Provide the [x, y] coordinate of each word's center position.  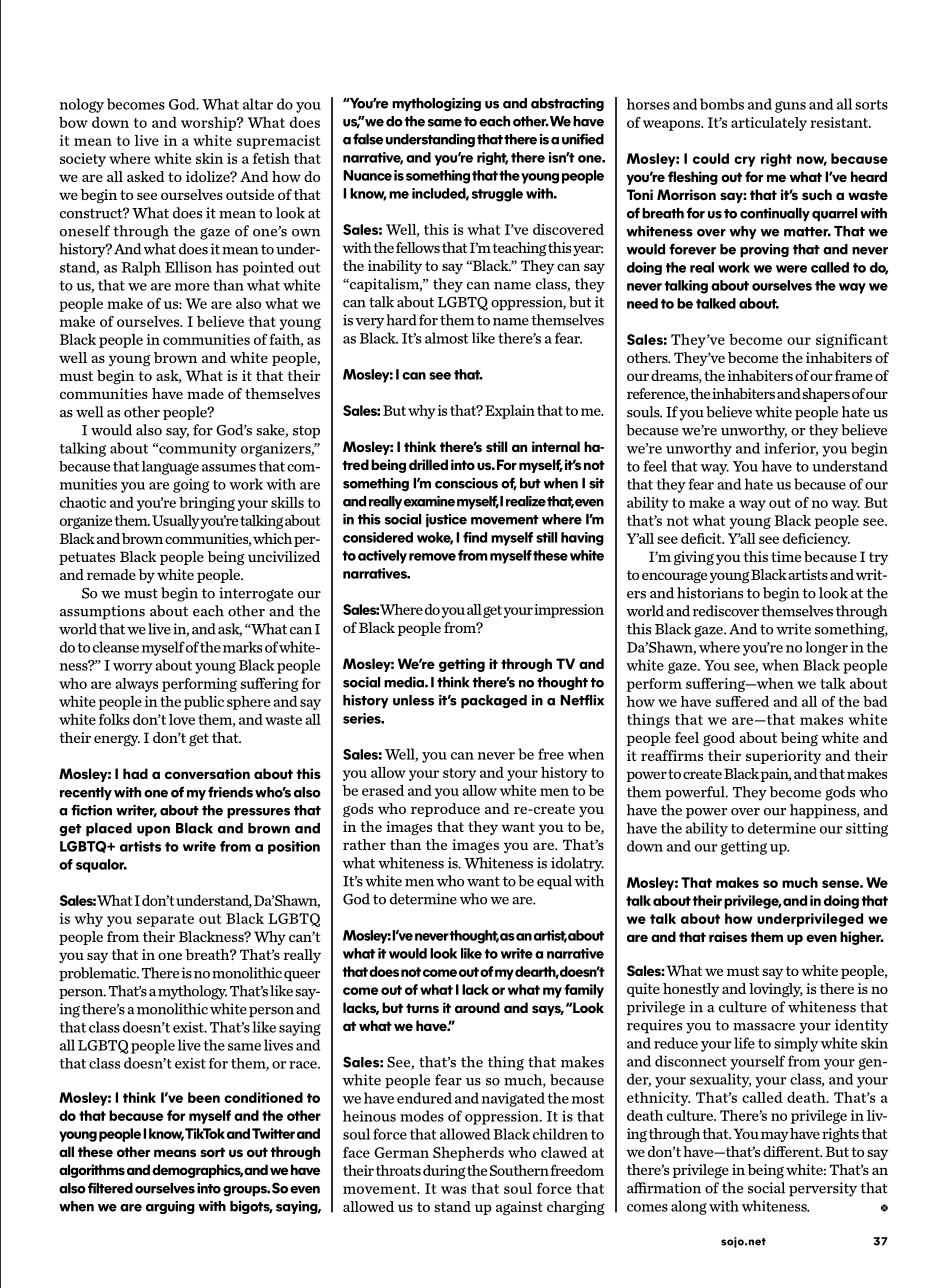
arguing [170, 1207]
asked [146, 176]
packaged [494, 702]
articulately [769, 124]
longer [827, 648]
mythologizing [436, 105]
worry [133, 668]
